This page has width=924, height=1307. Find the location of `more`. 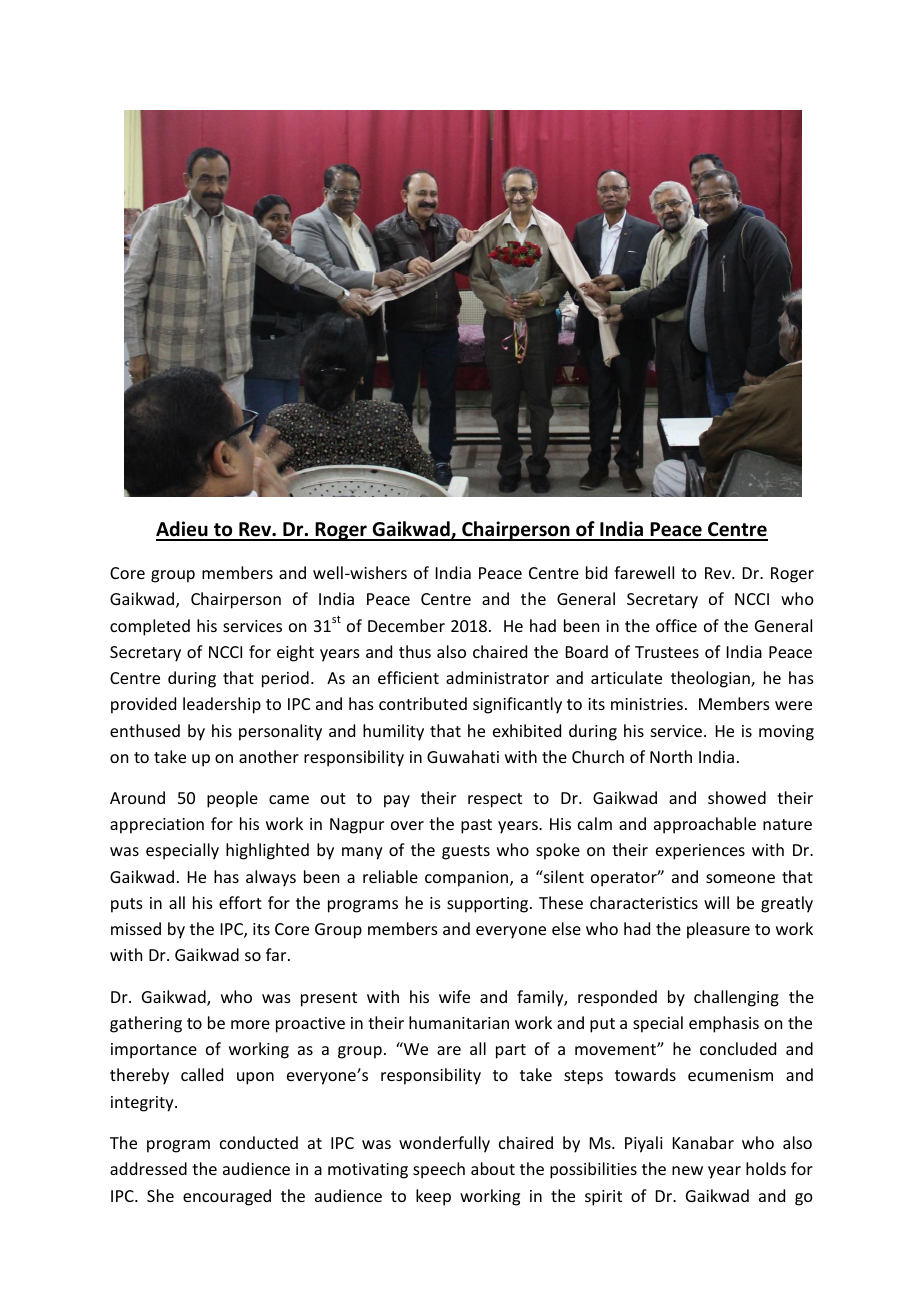

more is located at coordinates (250, 1024).
